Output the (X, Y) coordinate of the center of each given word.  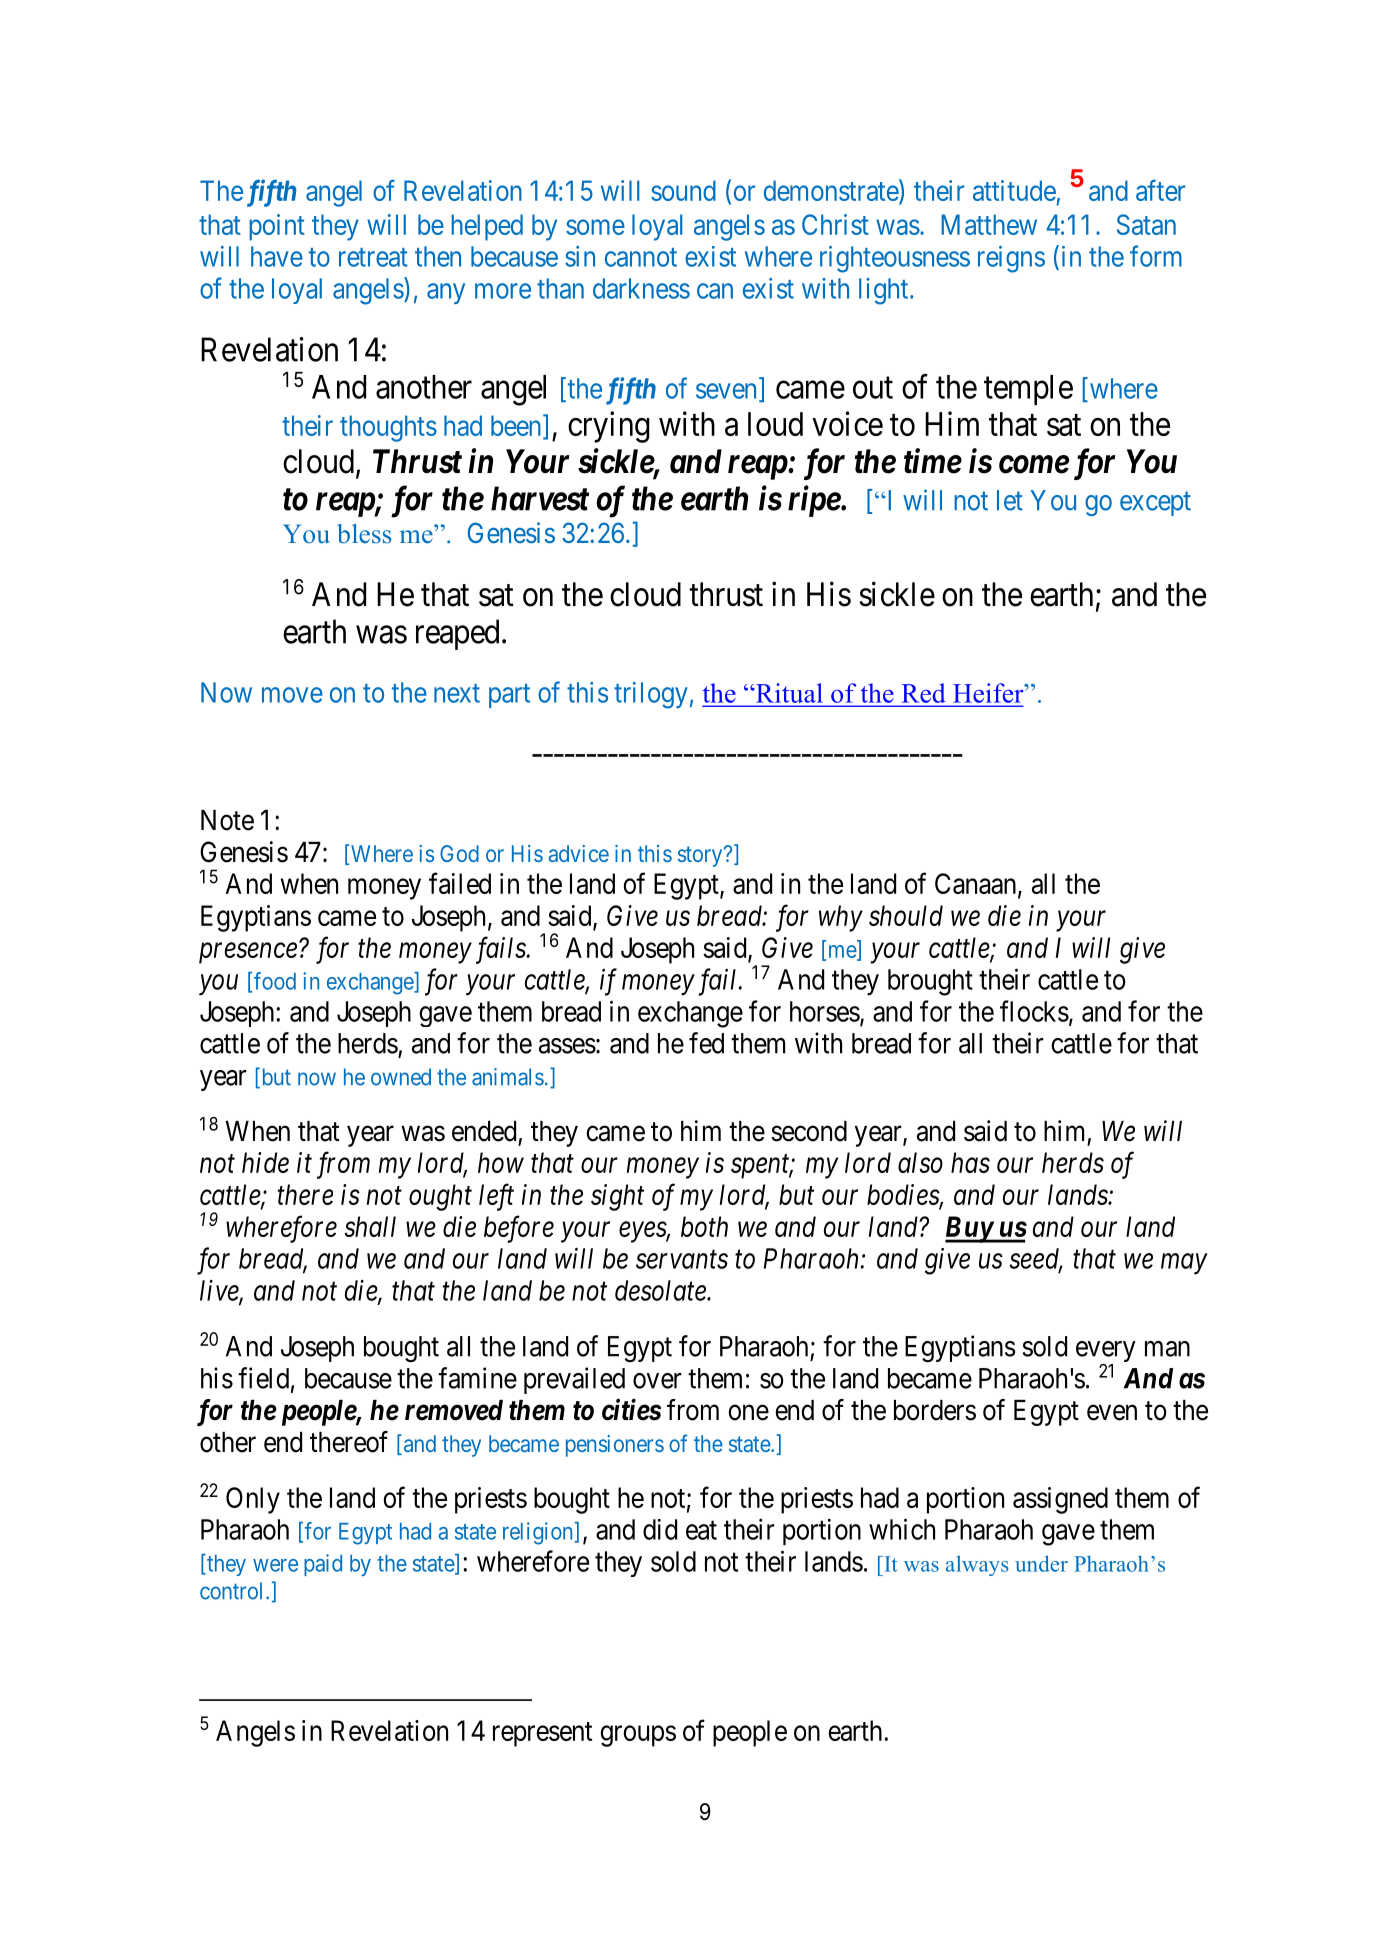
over (657, 1381)
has (970, 1162)
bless (364, 534)
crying (609, 427)
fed (706, 1043)
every (1106, 1353)
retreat (373, 257)
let (1010, 500)
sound (683, 190)
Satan (1146, 224)
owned (401, 1077)
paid (323, 1565)
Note (227, 820)
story (701, 856)
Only (253, 1500)
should (906, 915)
